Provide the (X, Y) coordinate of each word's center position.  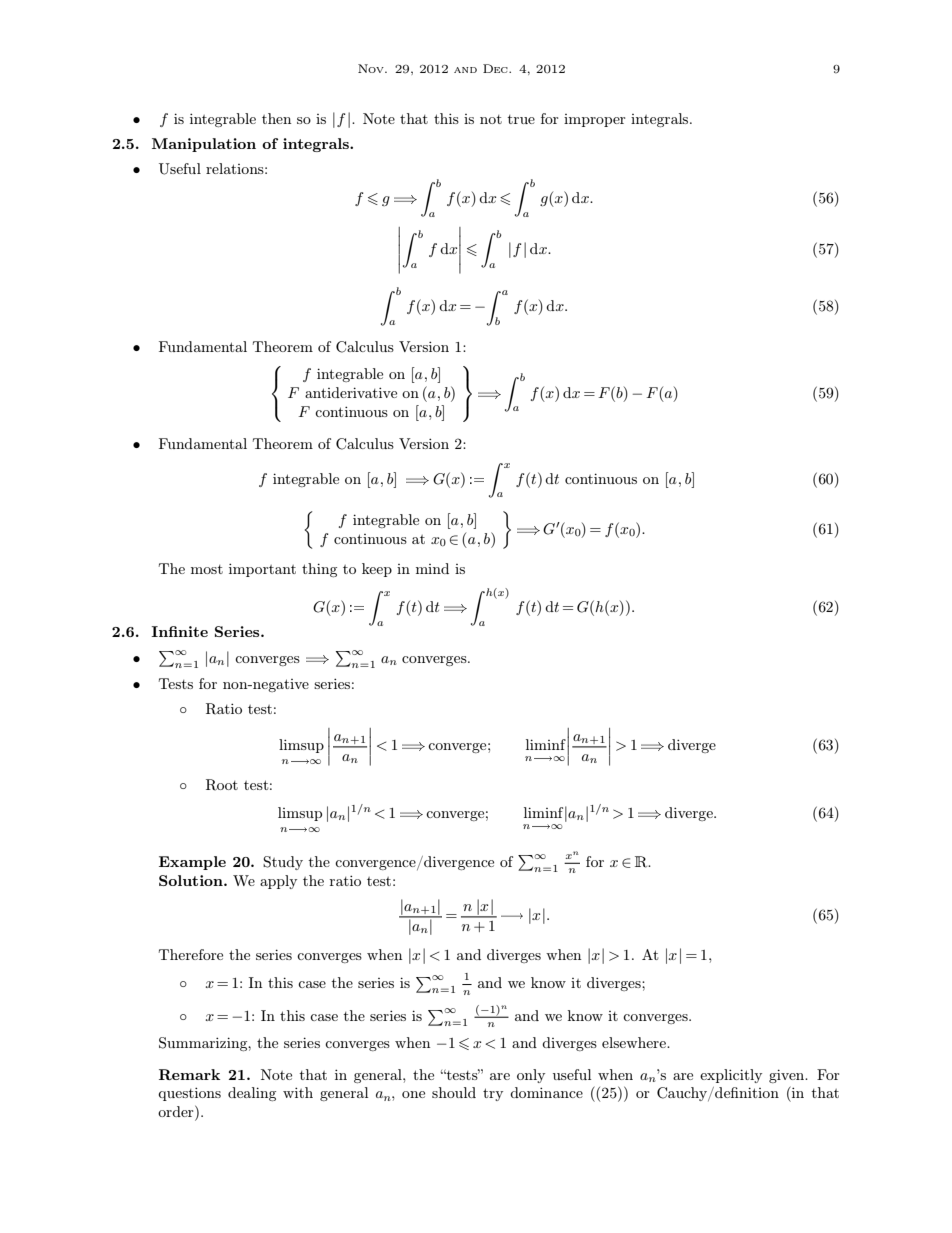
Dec (496, 68)
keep (377, 570)
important (262, 570)
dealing (252, 1094)
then (277, 118)
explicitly (731, 1076)
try (493, 1094)
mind (432, 568)
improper (594, 120)
